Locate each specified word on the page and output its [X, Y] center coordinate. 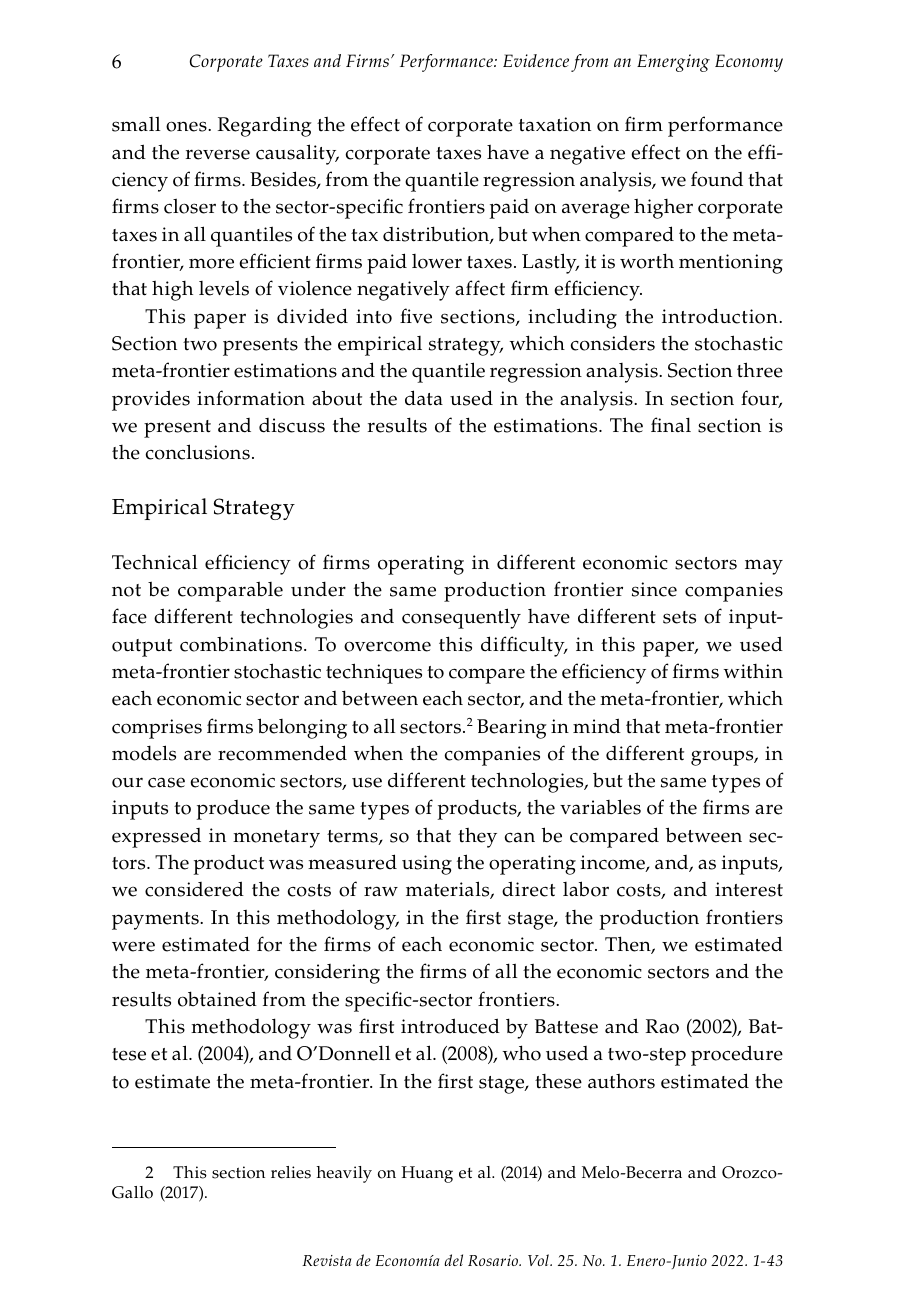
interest [749, 889]
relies [291, 1172]
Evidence [536, 60]
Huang [427, 1174]
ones [187, 126]
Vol [539, 1260]
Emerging [673, 63]
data [424, 398]
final [671, 424]
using [427, 865]
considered [194, 889]
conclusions [197, 452]
